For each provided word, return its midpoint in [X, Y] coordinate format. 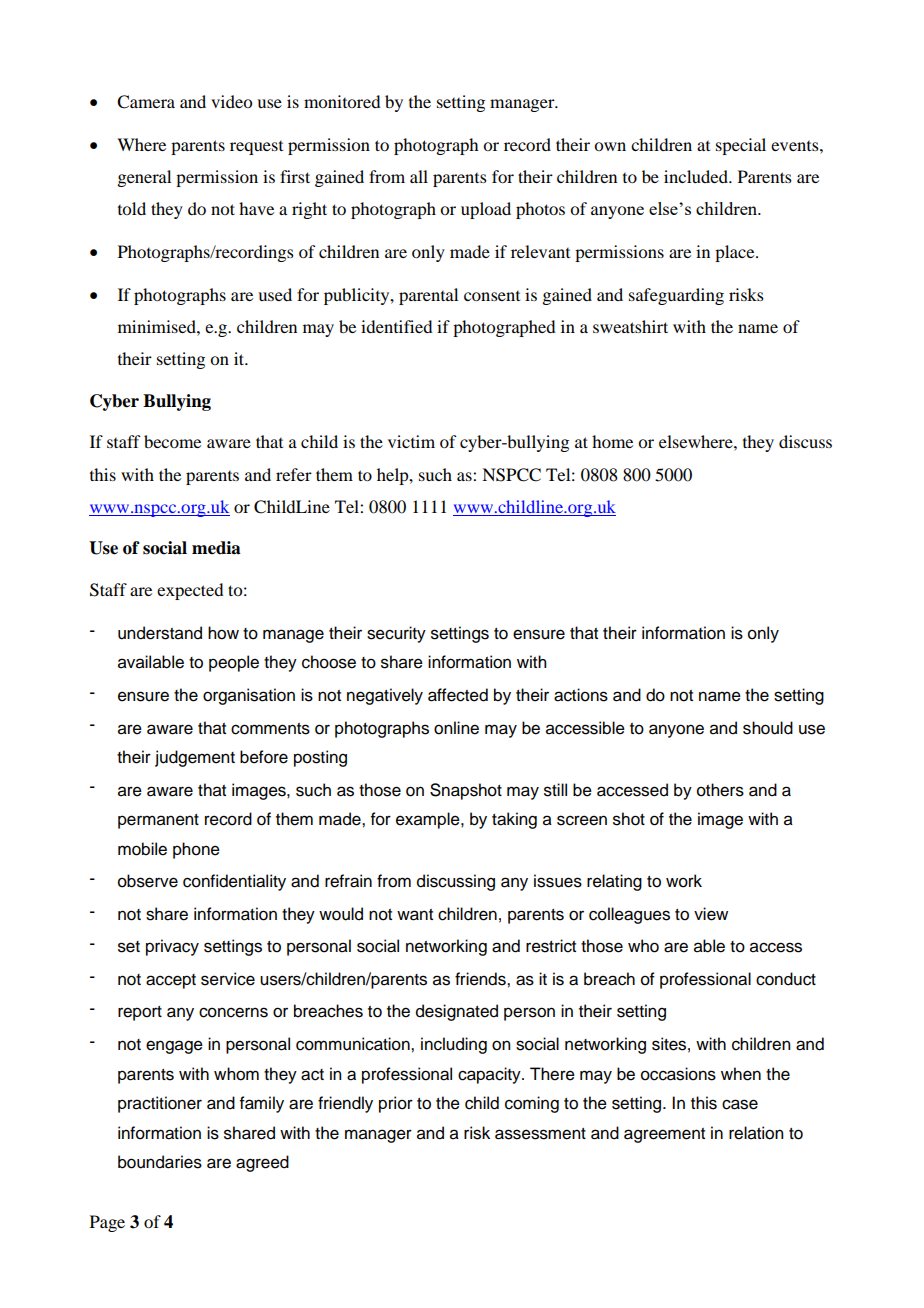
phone [196, 850]
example [429, 820]
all [419, 176]
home [612, 441]
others [720, 790]
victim [411, 441]
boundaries [160, 1162]
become [172, 441]
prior [396, 1104]
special [741, 146]
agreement [664, 1135]
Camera [146, 102]
